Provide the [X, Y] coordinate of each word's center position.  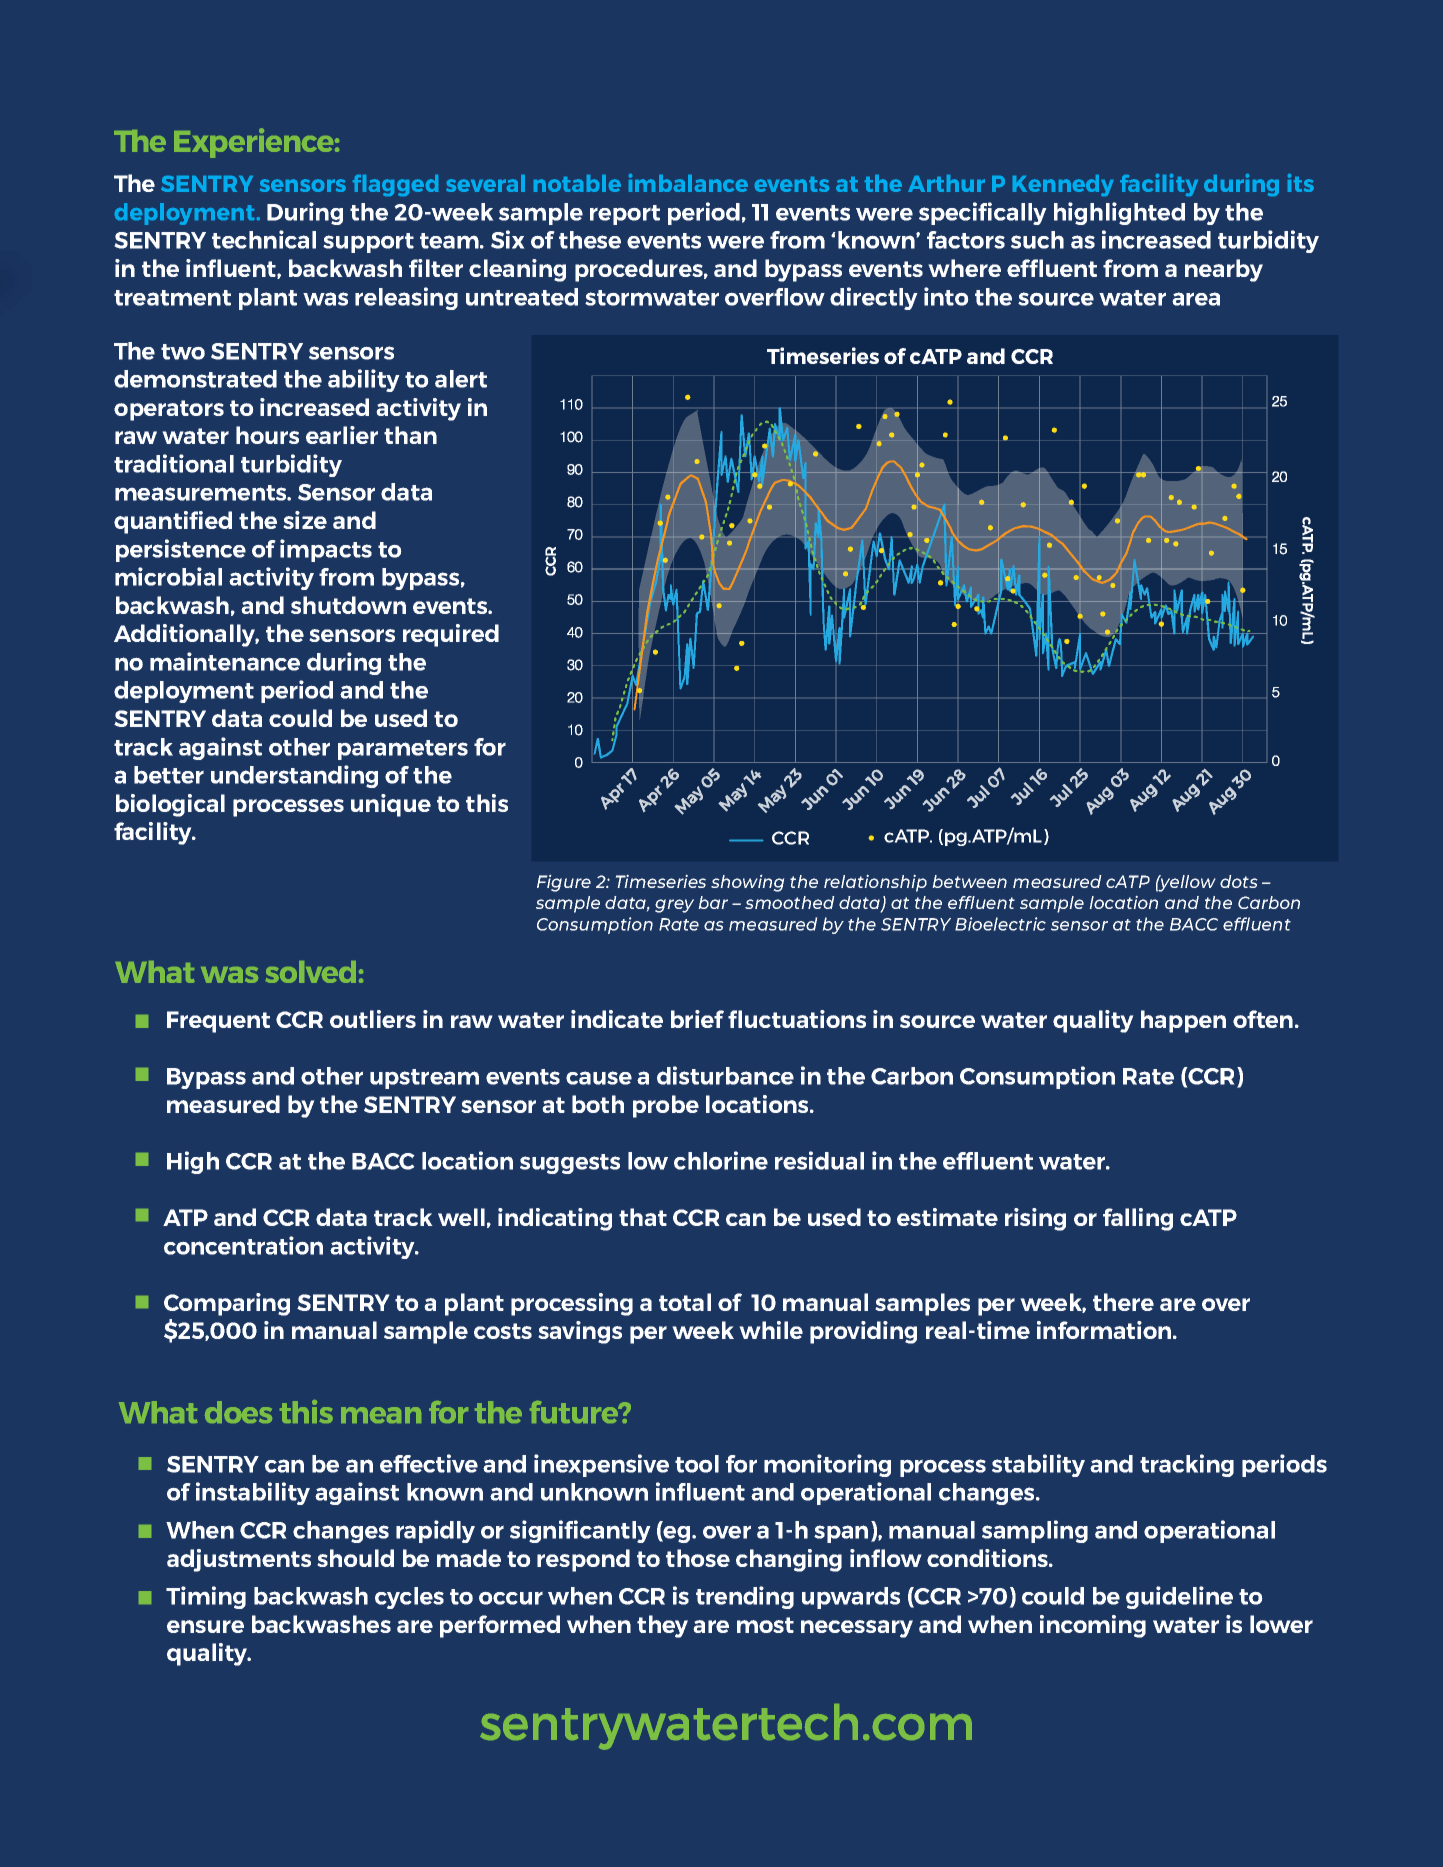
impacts [326, 550]
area [1196, 299]
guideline [1179, 1597]
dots [1239, 881]
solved [310, 972]
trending [745, 1597]
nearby [1224, 270]
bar [713, 902]
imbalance [688, 183]
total [685, 1302]
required [451, 635]
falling [1138, 1219]
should [355, 1558]
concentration [243, 1245]
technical [264, 239]
